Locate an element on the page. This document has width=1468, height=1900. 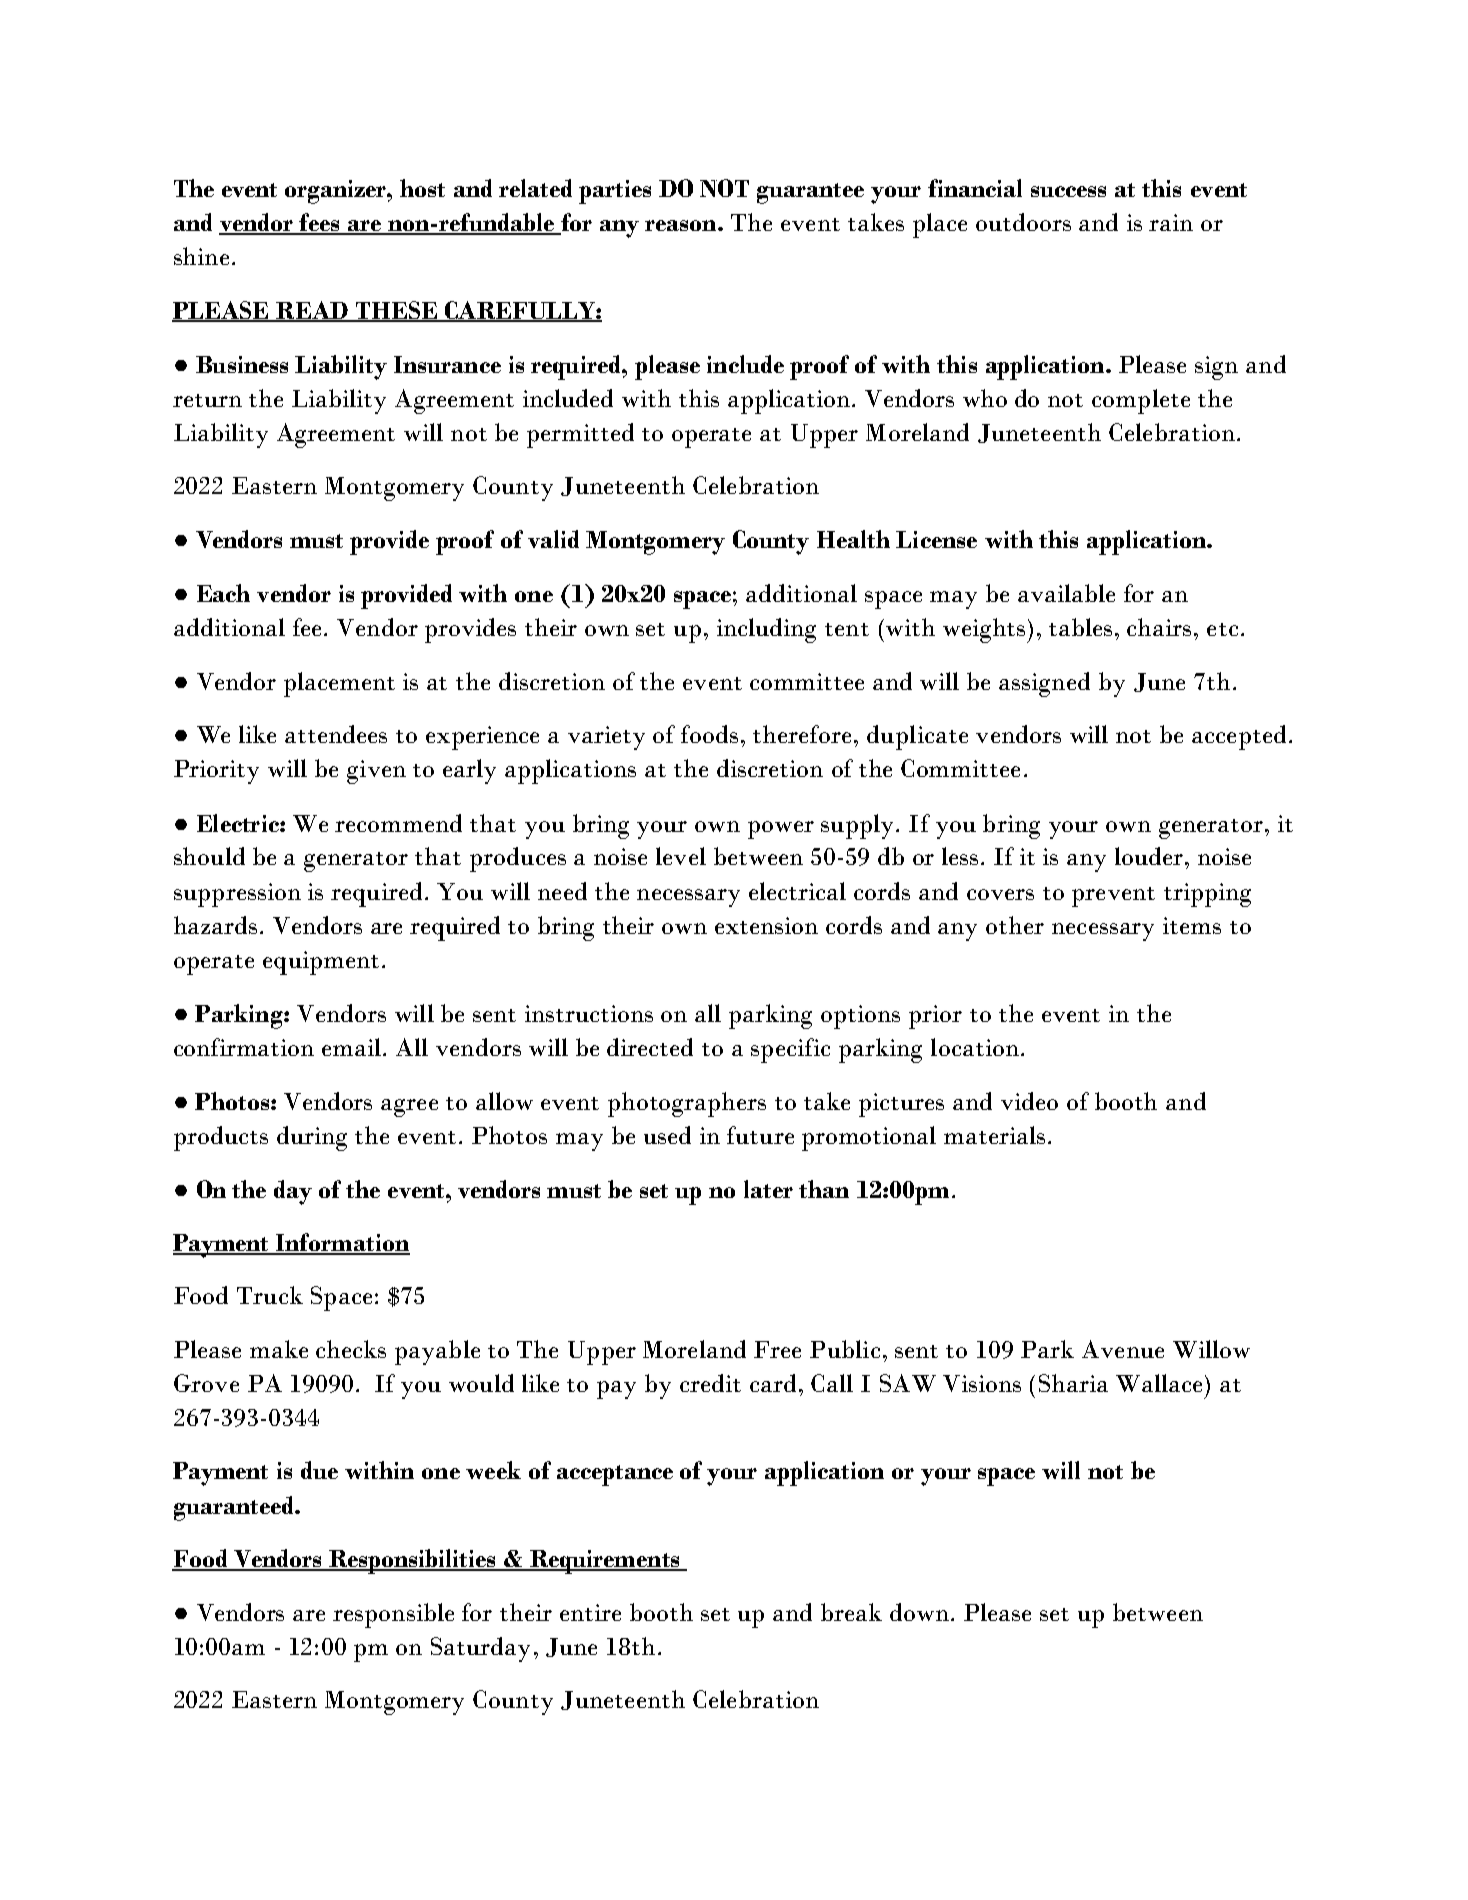
video is located at coordinates (1029, 1101).
